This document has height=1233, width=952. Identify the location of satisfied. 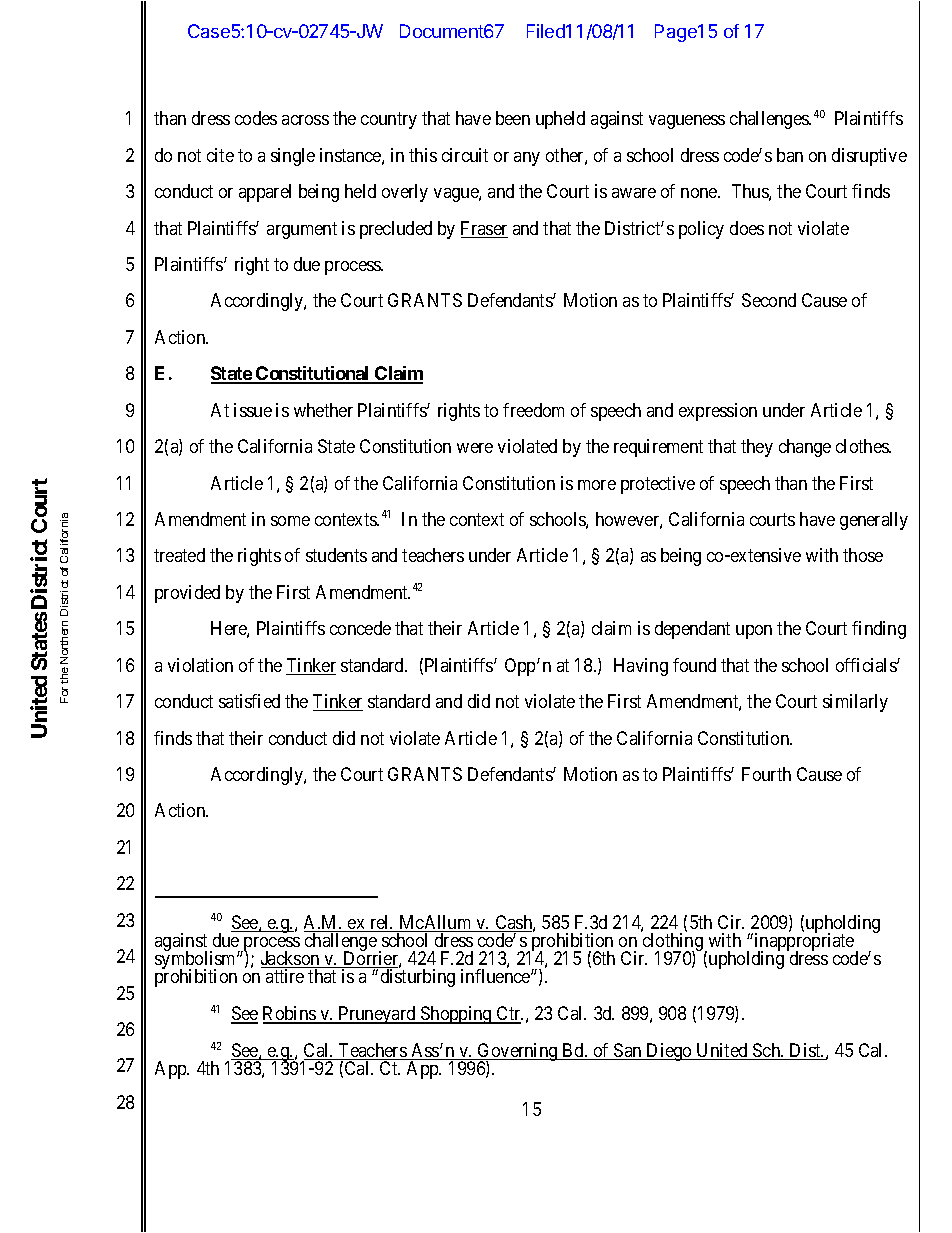
(249, 701).
